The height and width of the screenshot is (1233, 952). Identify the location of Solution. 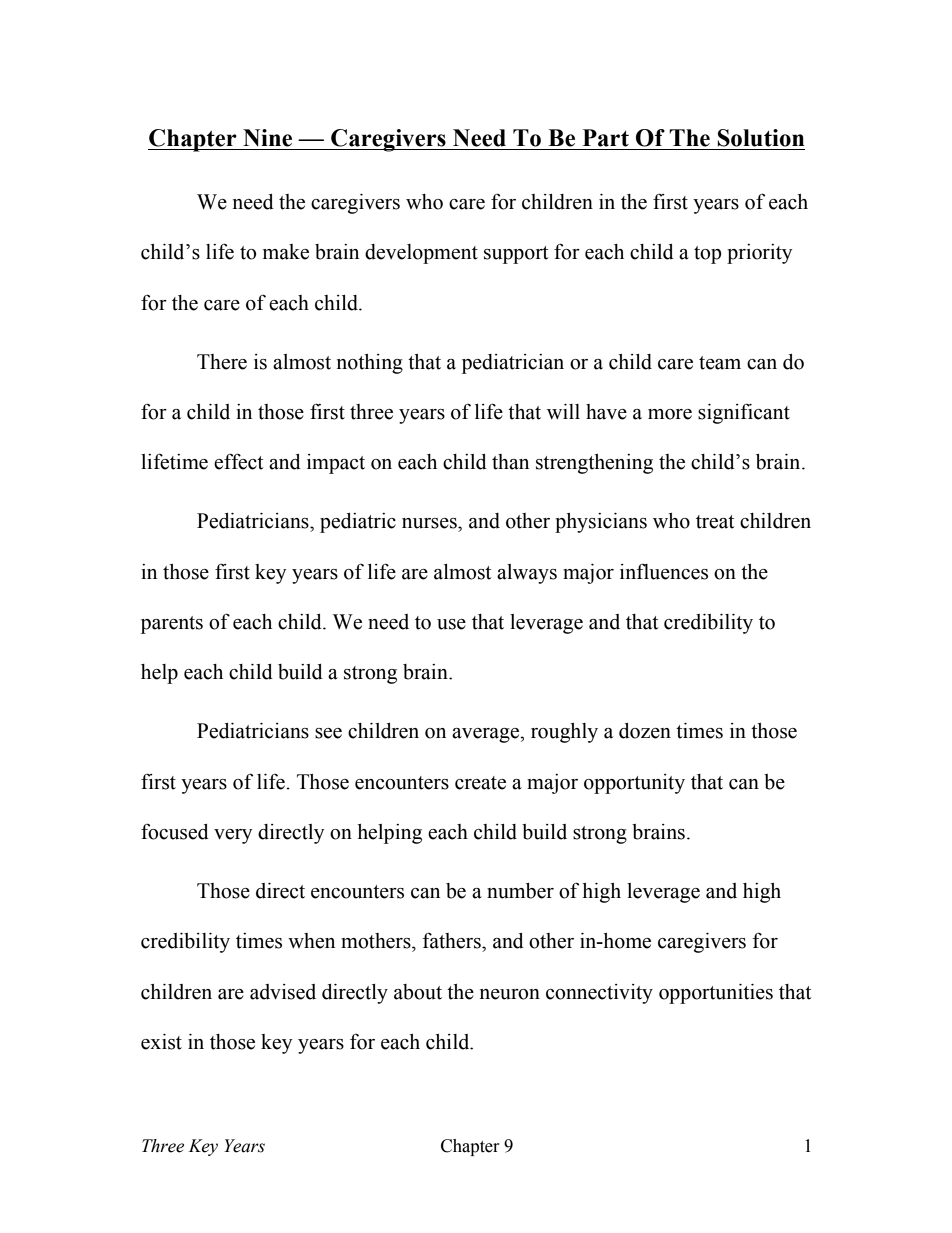
(761, 138).
